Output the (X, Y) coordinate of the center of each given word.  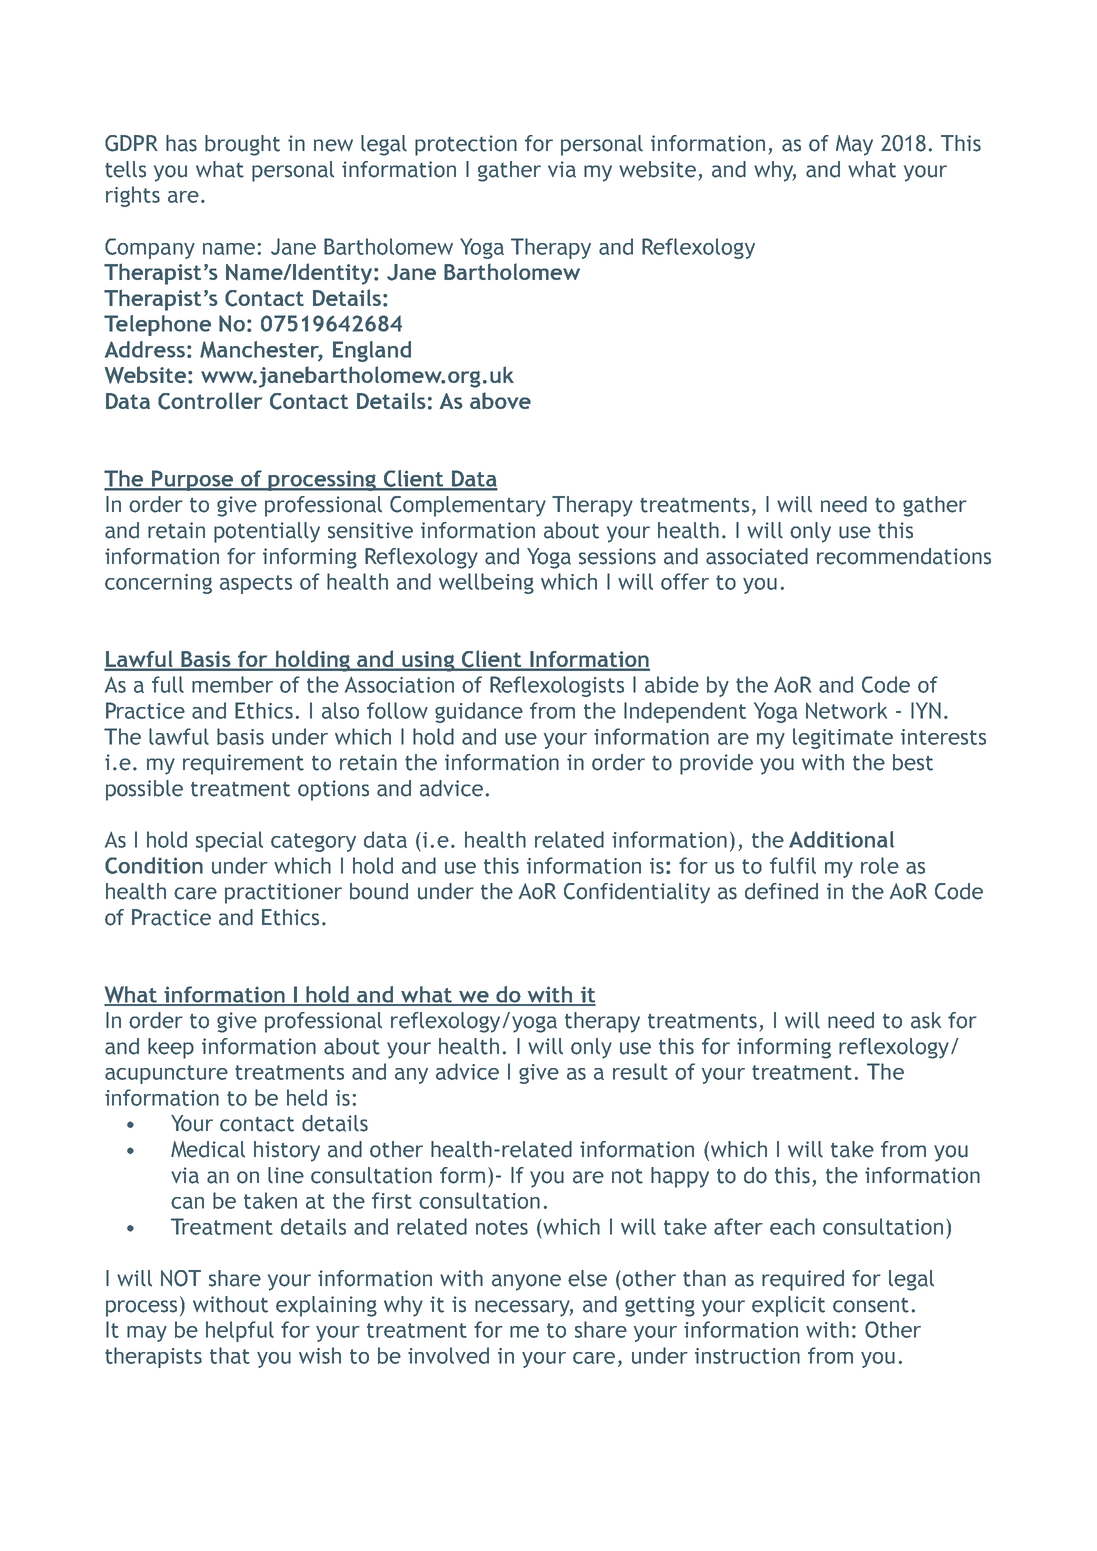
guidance (479, 712)
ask (926, 1020)
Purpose (192, 480)
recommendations (904, 556)
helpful (240, 1331)
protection (466, 145)
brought (242, 145)
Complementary (468, 506)
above (500, 400)
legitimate (843, 738)
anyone (526, 1282)
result (640, 1071)
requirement (243, 764)
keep (171, 1048)
